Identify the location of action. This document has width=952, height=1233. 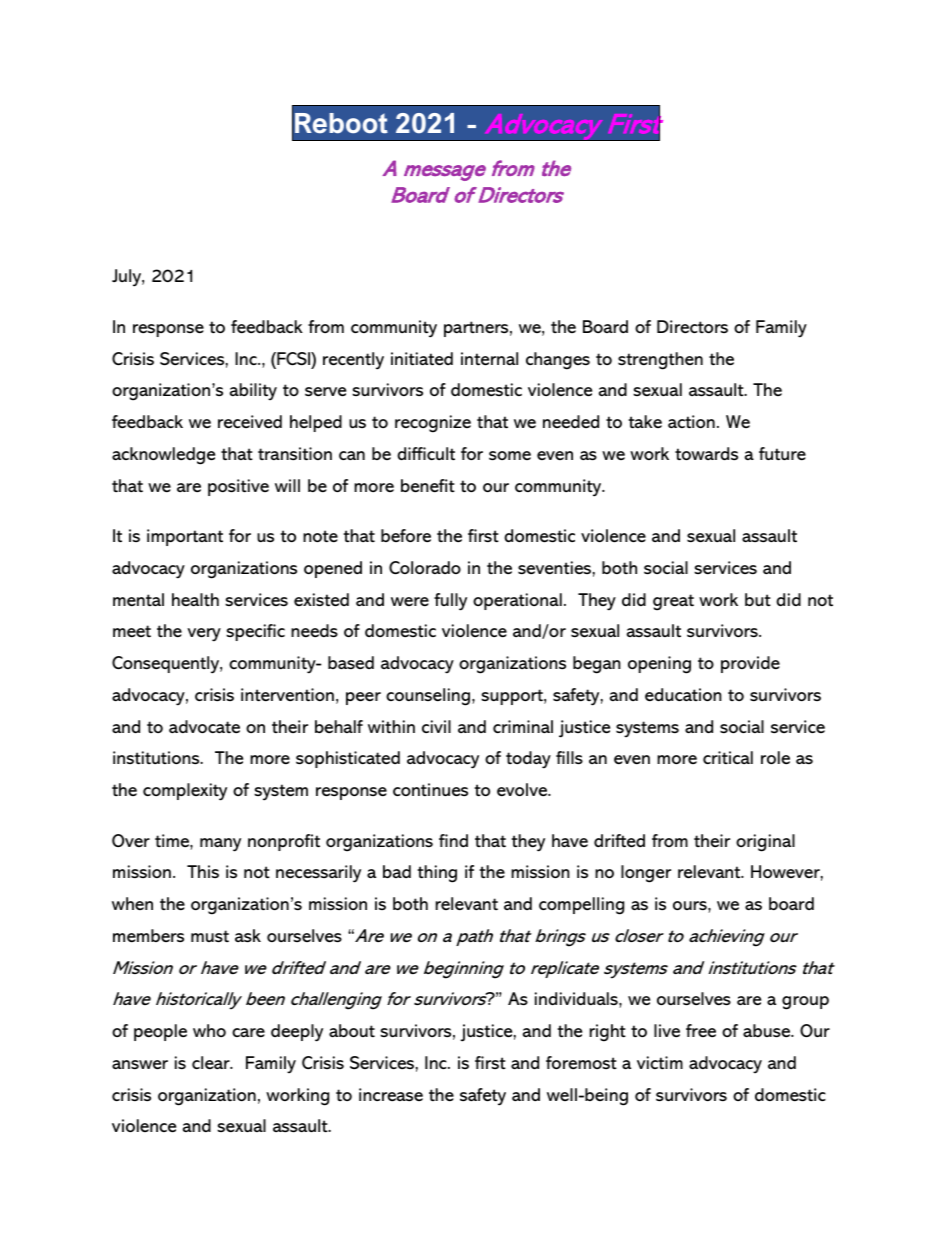
(691, 421).
